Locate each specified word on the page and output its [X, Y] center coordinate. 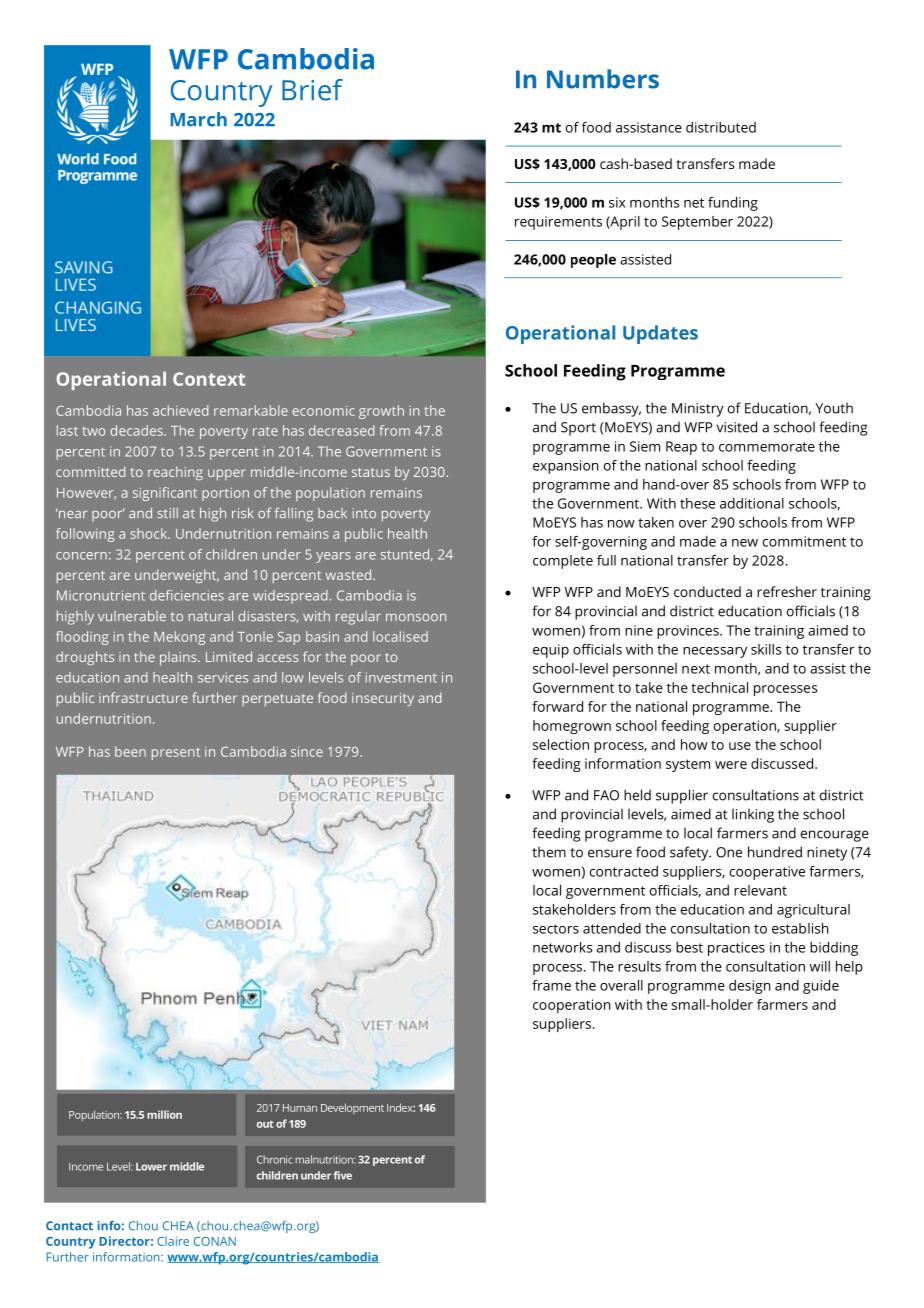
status [371, 472]
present [176, 754]
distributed [721, 127]
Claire [173, 1241]
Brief [312, 90]
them [549, 852]
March [198, 119]
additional [752, 503]
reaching [175, 473]
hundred [775, 852]
